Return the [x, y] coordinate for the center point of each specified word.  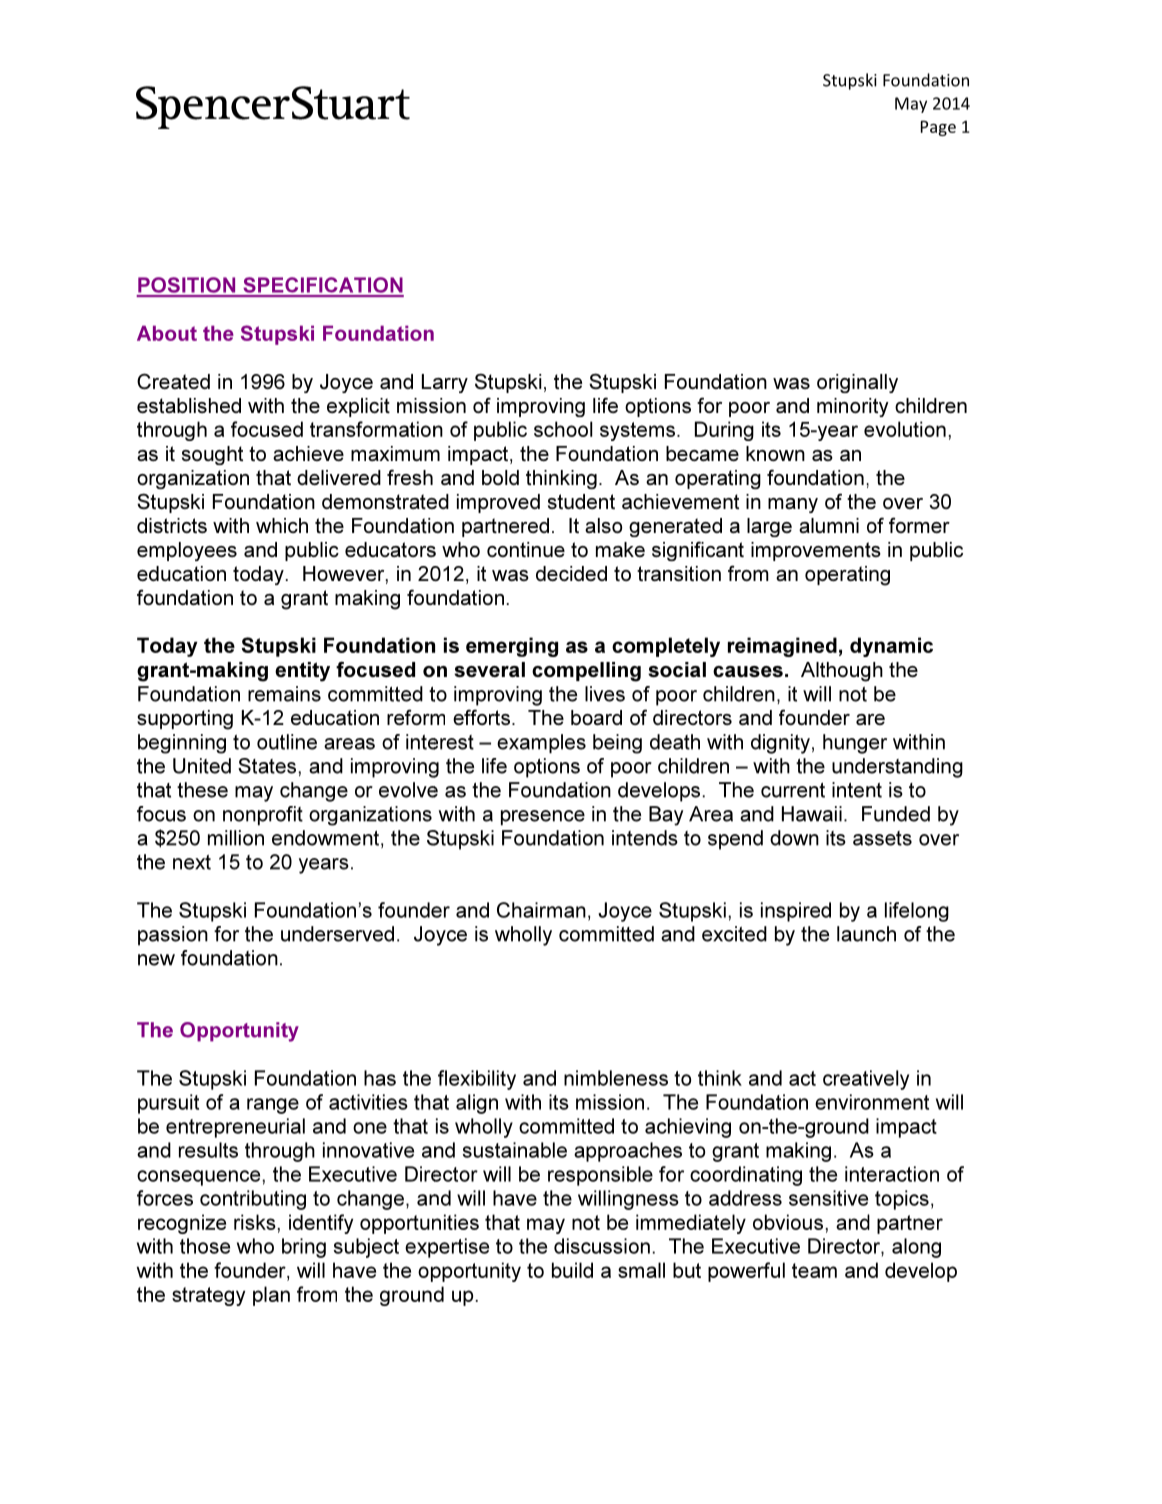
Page [938, 128]
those [205, 1246]
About [167, 333]
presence [543, 818]
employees [187, 551]
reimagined [782, 647]
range [273, 1106]
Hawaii [812, 814]
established [189, 405]
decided [571, 573]
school [563, 429]
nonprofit [263, 816]
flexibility [477, 1080]
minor [842, 405]
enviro [843, 1102]
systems [639, 431]
